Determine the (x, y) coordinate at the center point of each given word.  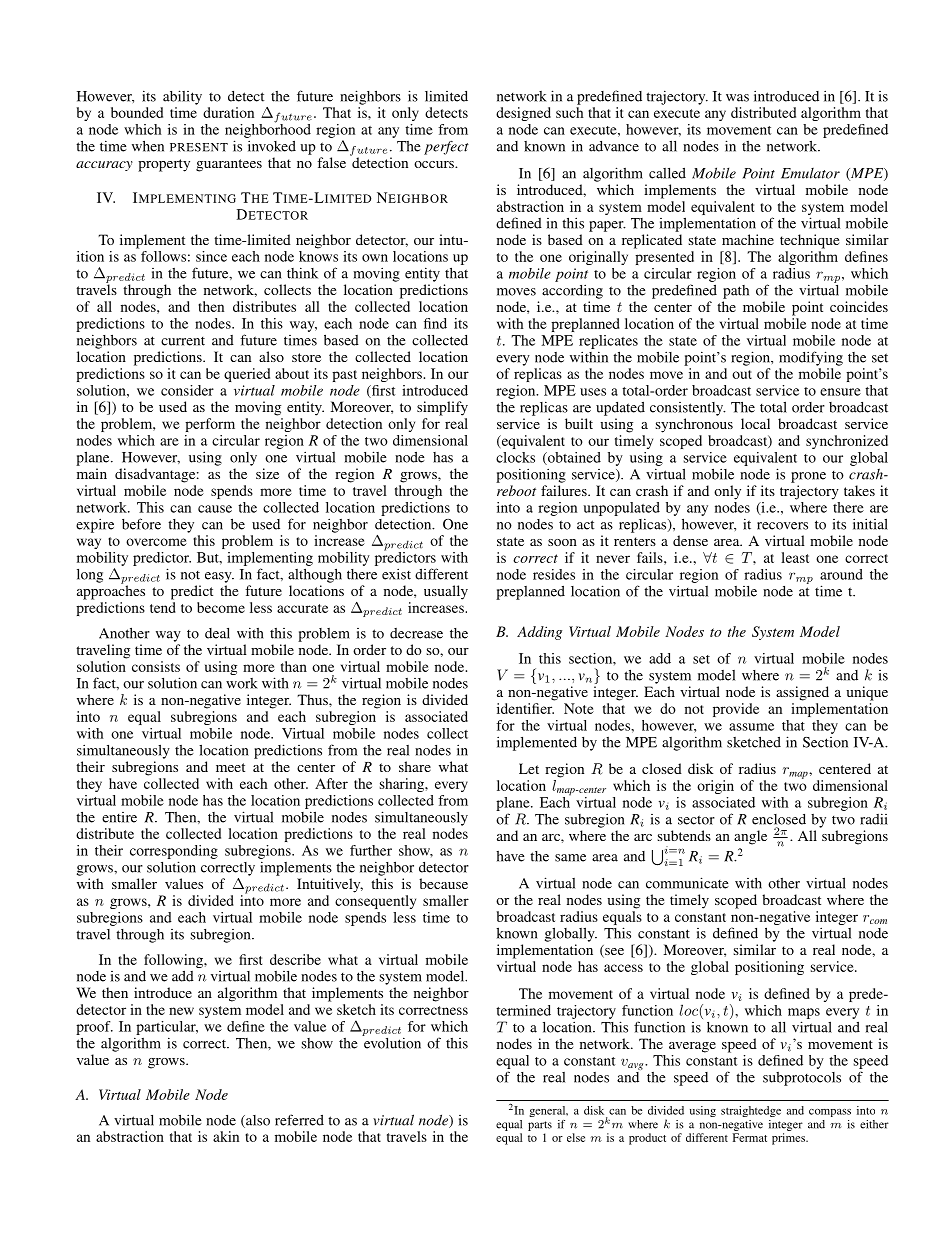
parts (540, 1126)
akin (226, 1136)
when (148, 146)
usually (446, 592)
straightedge (751, 1111)
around (841, 574)
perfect (446, 148)
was (737, 98)
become (221, 607)
